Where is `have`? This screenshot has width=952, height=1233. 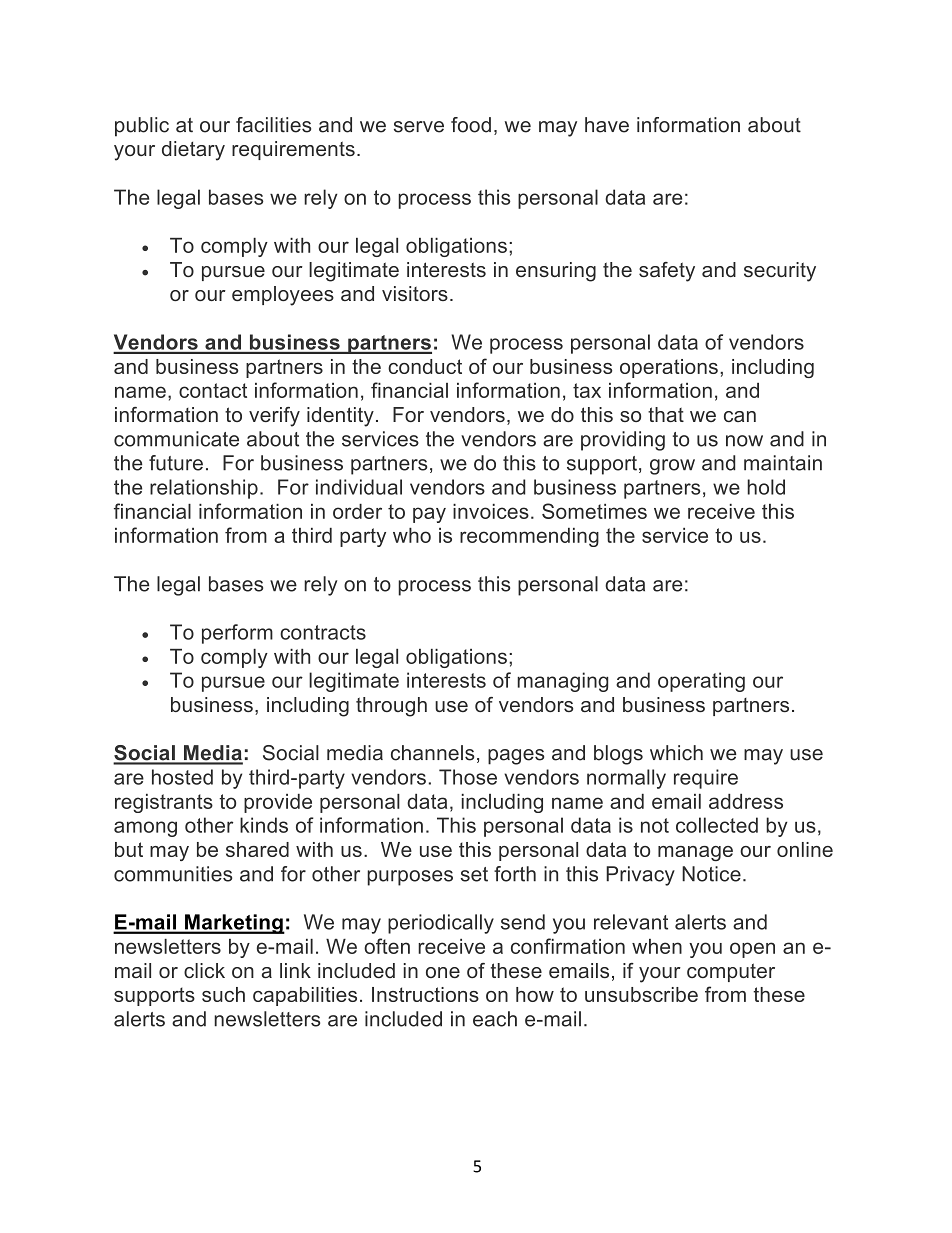 have is located at coordinates (607, 125).
